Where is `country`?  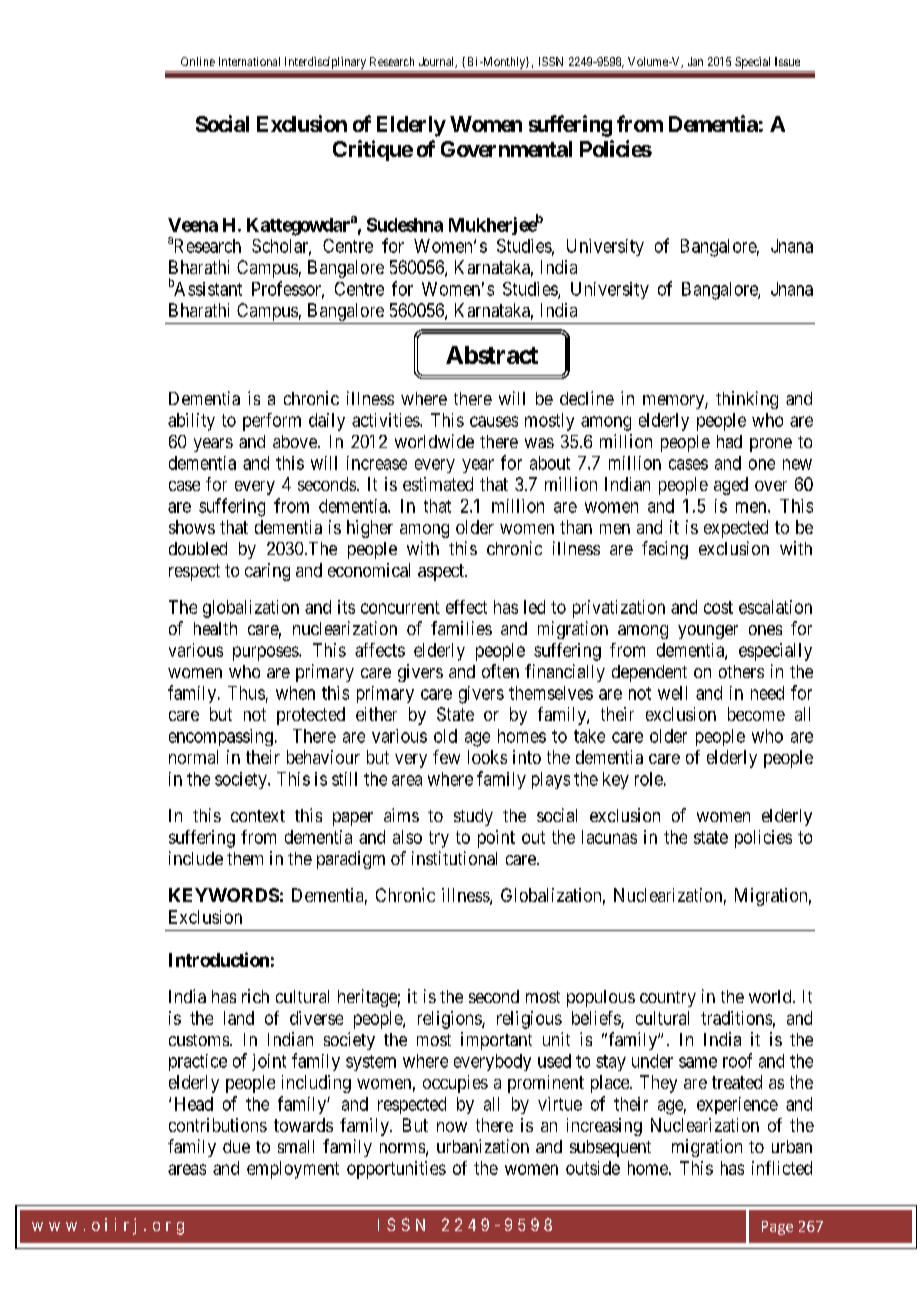 country is located at coordinates (668, 999).
